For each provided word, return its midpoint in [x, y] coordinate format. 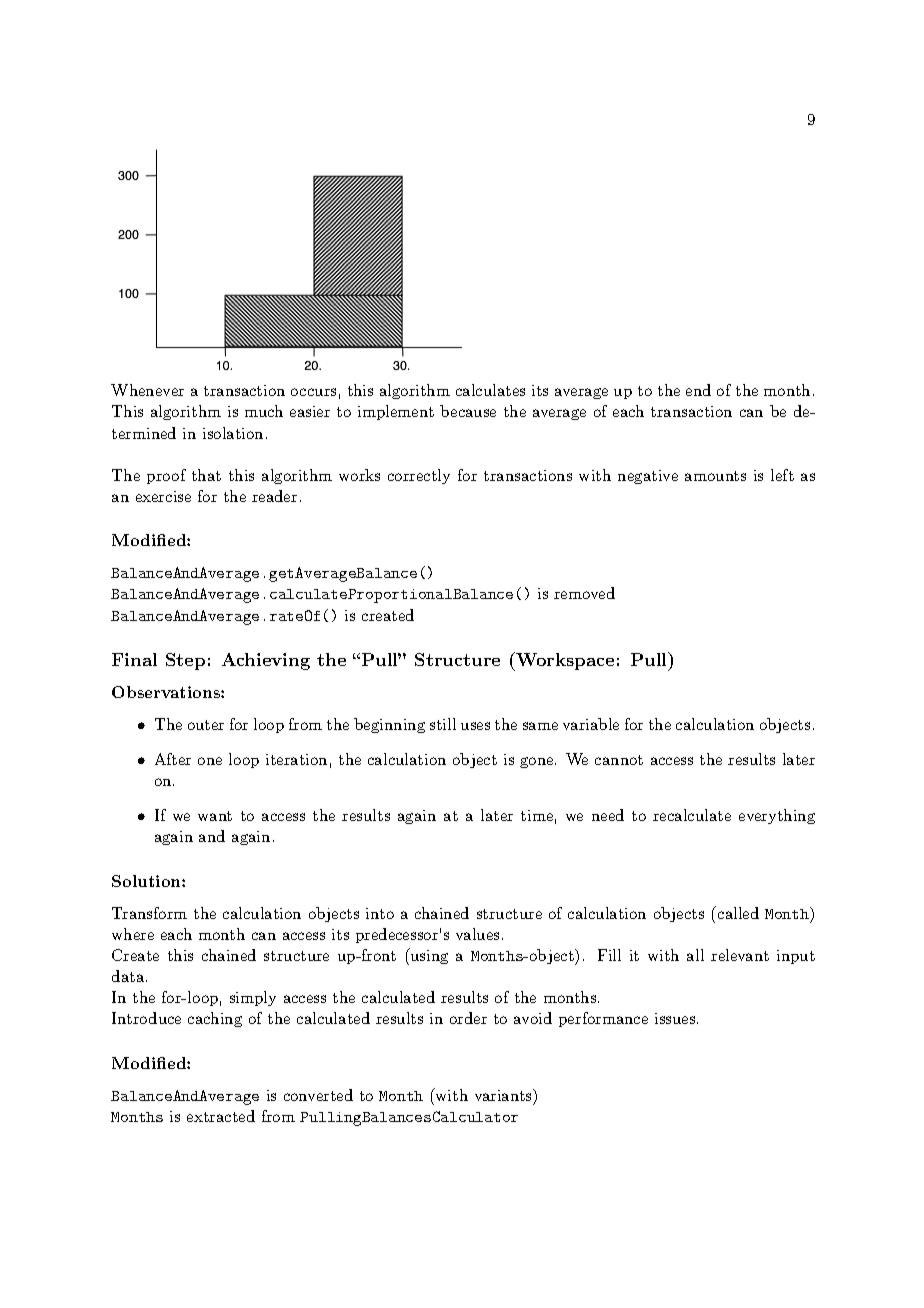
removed [584, 593]
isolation [233, 433]
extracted [221, 1116]
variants [504, 1095]
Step [185, 661]
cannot [619, 760]
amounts [715, 476]
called [737, 912]
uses [475, 726]
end [698, 390]
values [477, 934]
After [173, 759]
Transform [149, 913]
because [468, 411]
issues [675, 1018]
